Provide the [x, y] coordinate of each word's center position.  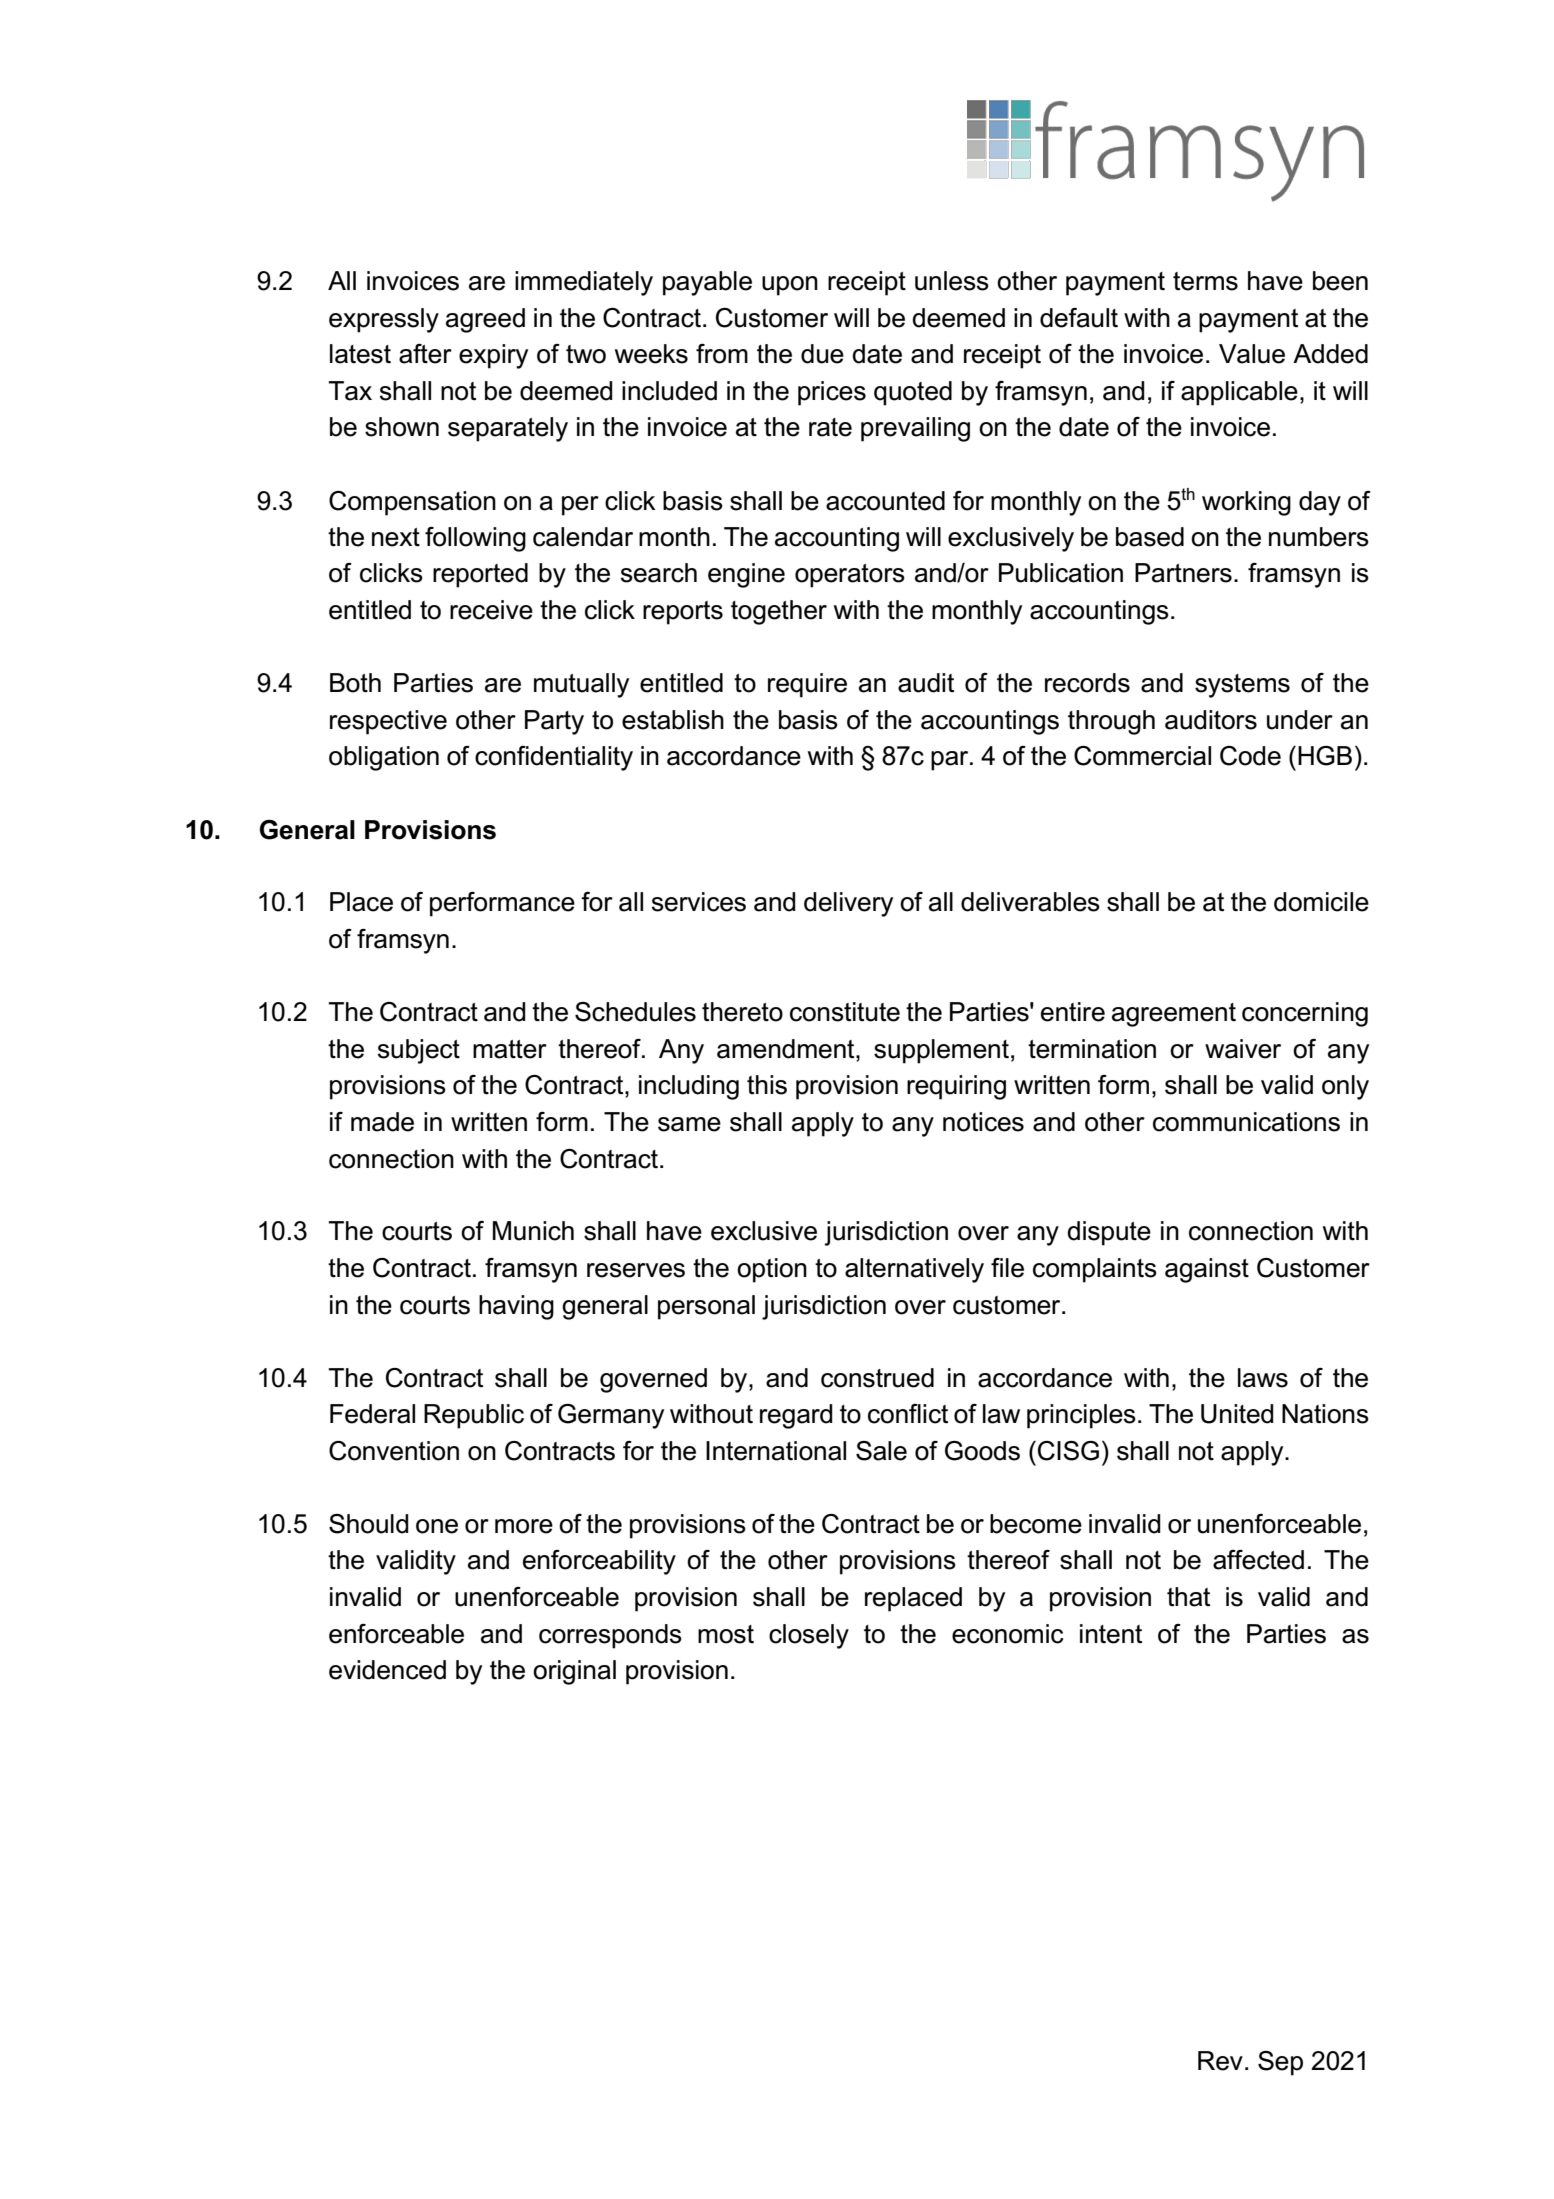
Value [1252, 354]
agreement [1174, 1015]
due [822, 354]
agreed [485, 320]
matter [510, 1049]
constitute [845, 1012]
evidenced [387, 1670]
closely [809, 1636]
